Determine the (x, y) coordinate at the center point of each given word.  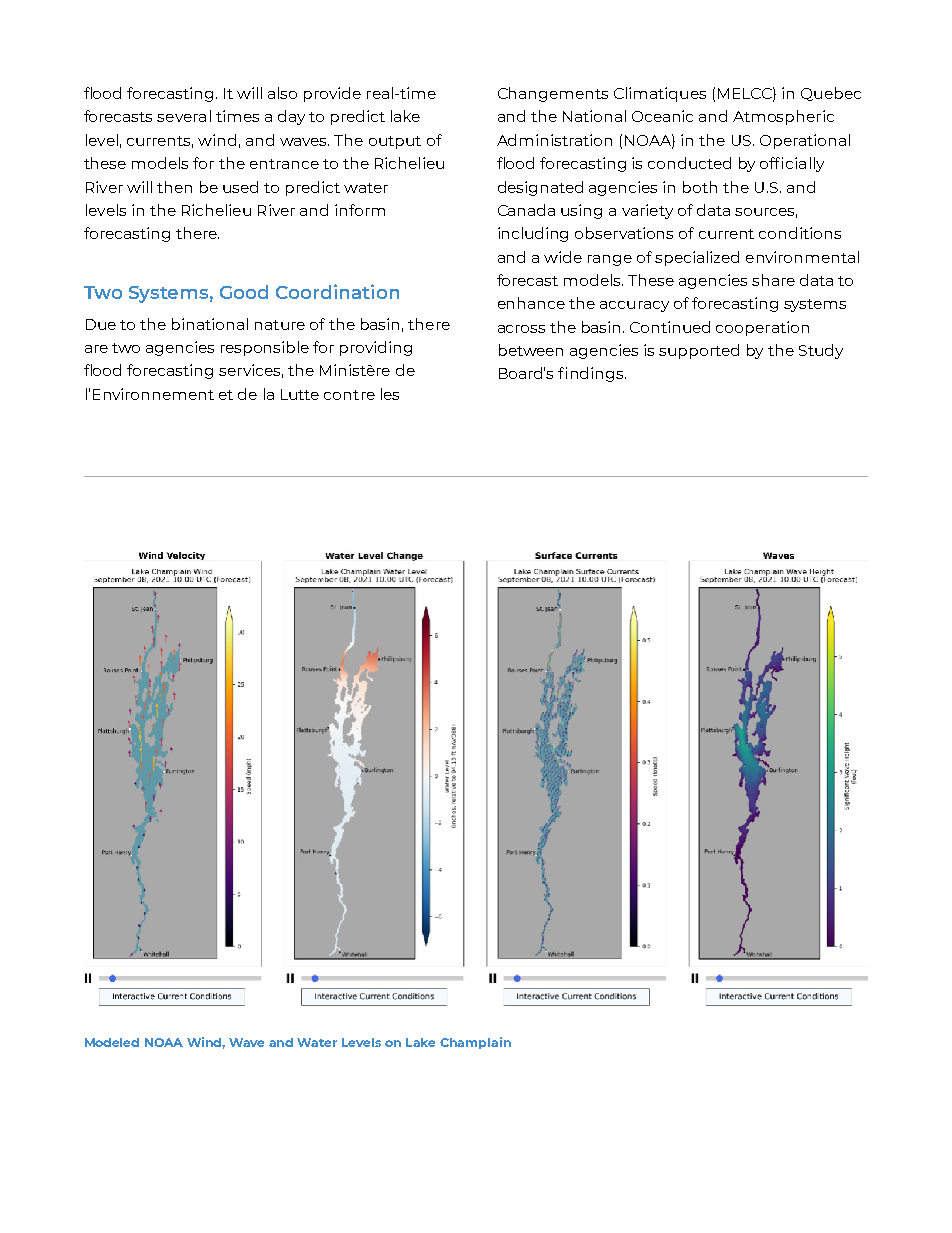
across (521, 329)
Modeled (112, 1042)
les (390, 394)
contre (349, 395)
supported (699, 351)
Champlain (475, 1043)
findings (592, 374)
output (395, 142)
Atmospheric (783, 117)
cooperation (762, 328)
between (531, 350)
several (184, 116)
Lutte (300, 394)
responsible (265, 348)
